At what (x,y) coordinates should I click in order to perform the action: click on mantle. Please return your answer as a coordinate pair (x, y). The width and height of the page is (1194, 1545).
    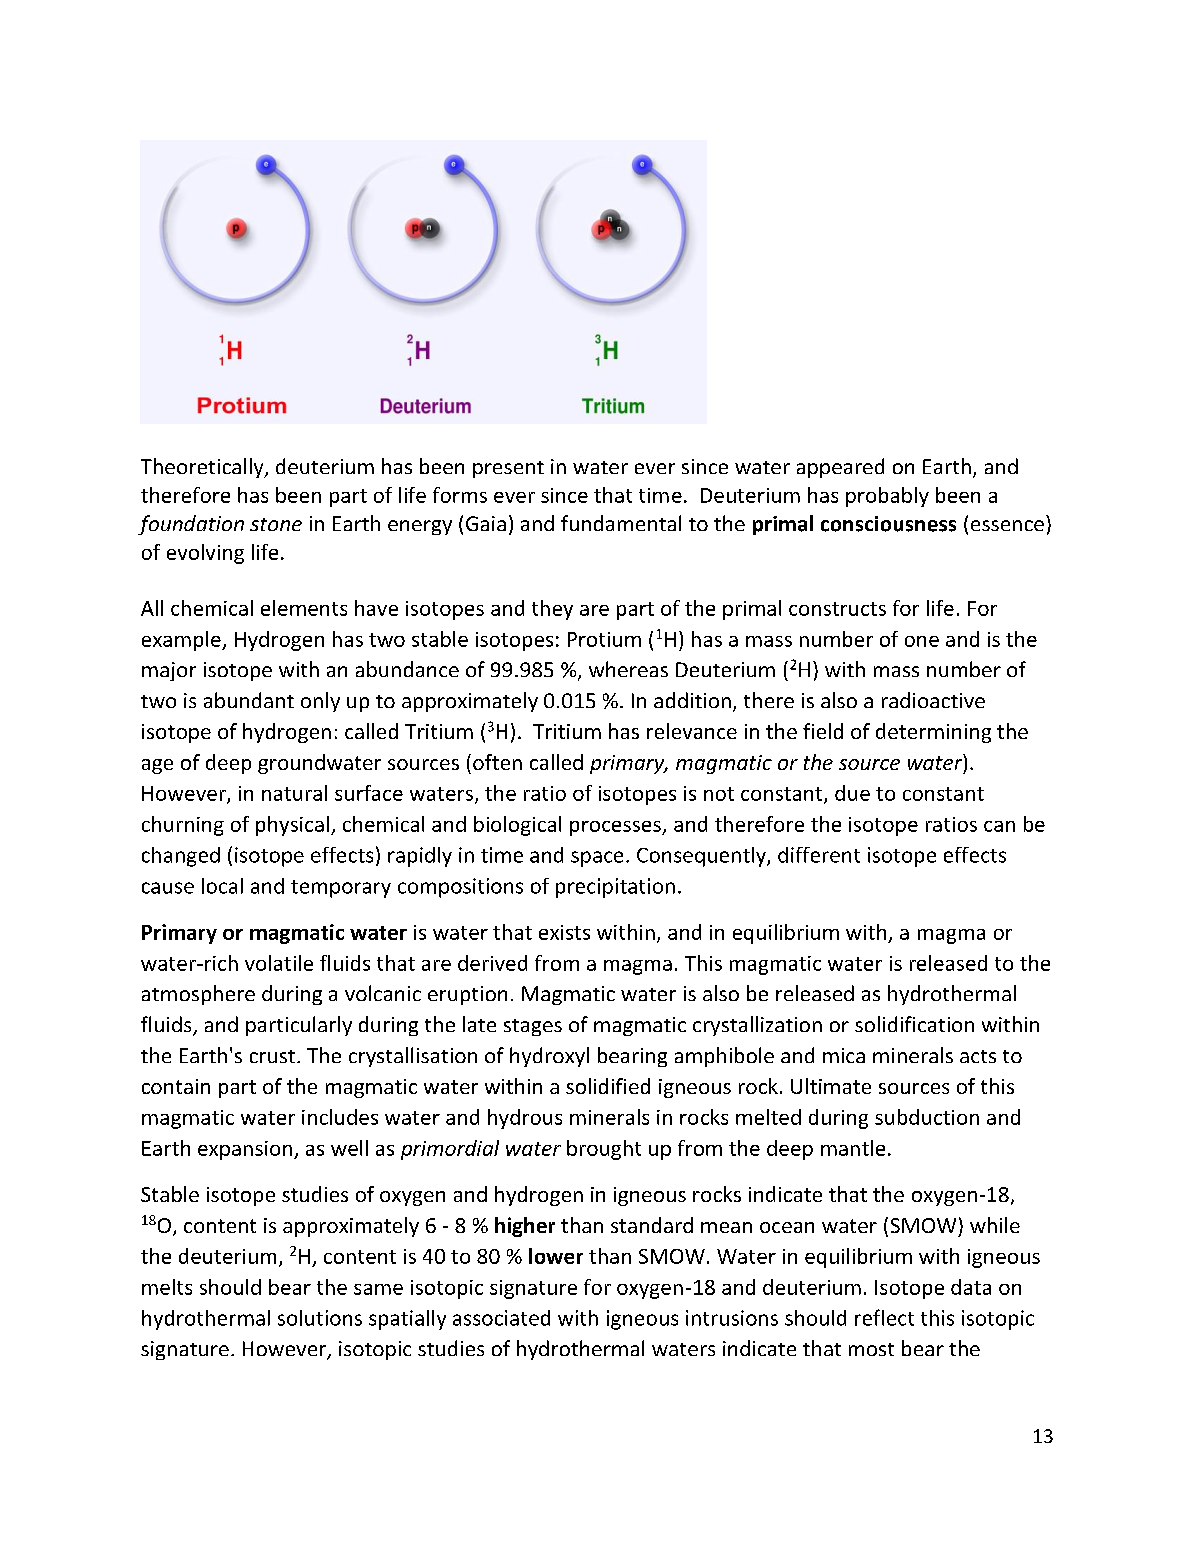
    Looking at the image, I should click on (853, 1148).
